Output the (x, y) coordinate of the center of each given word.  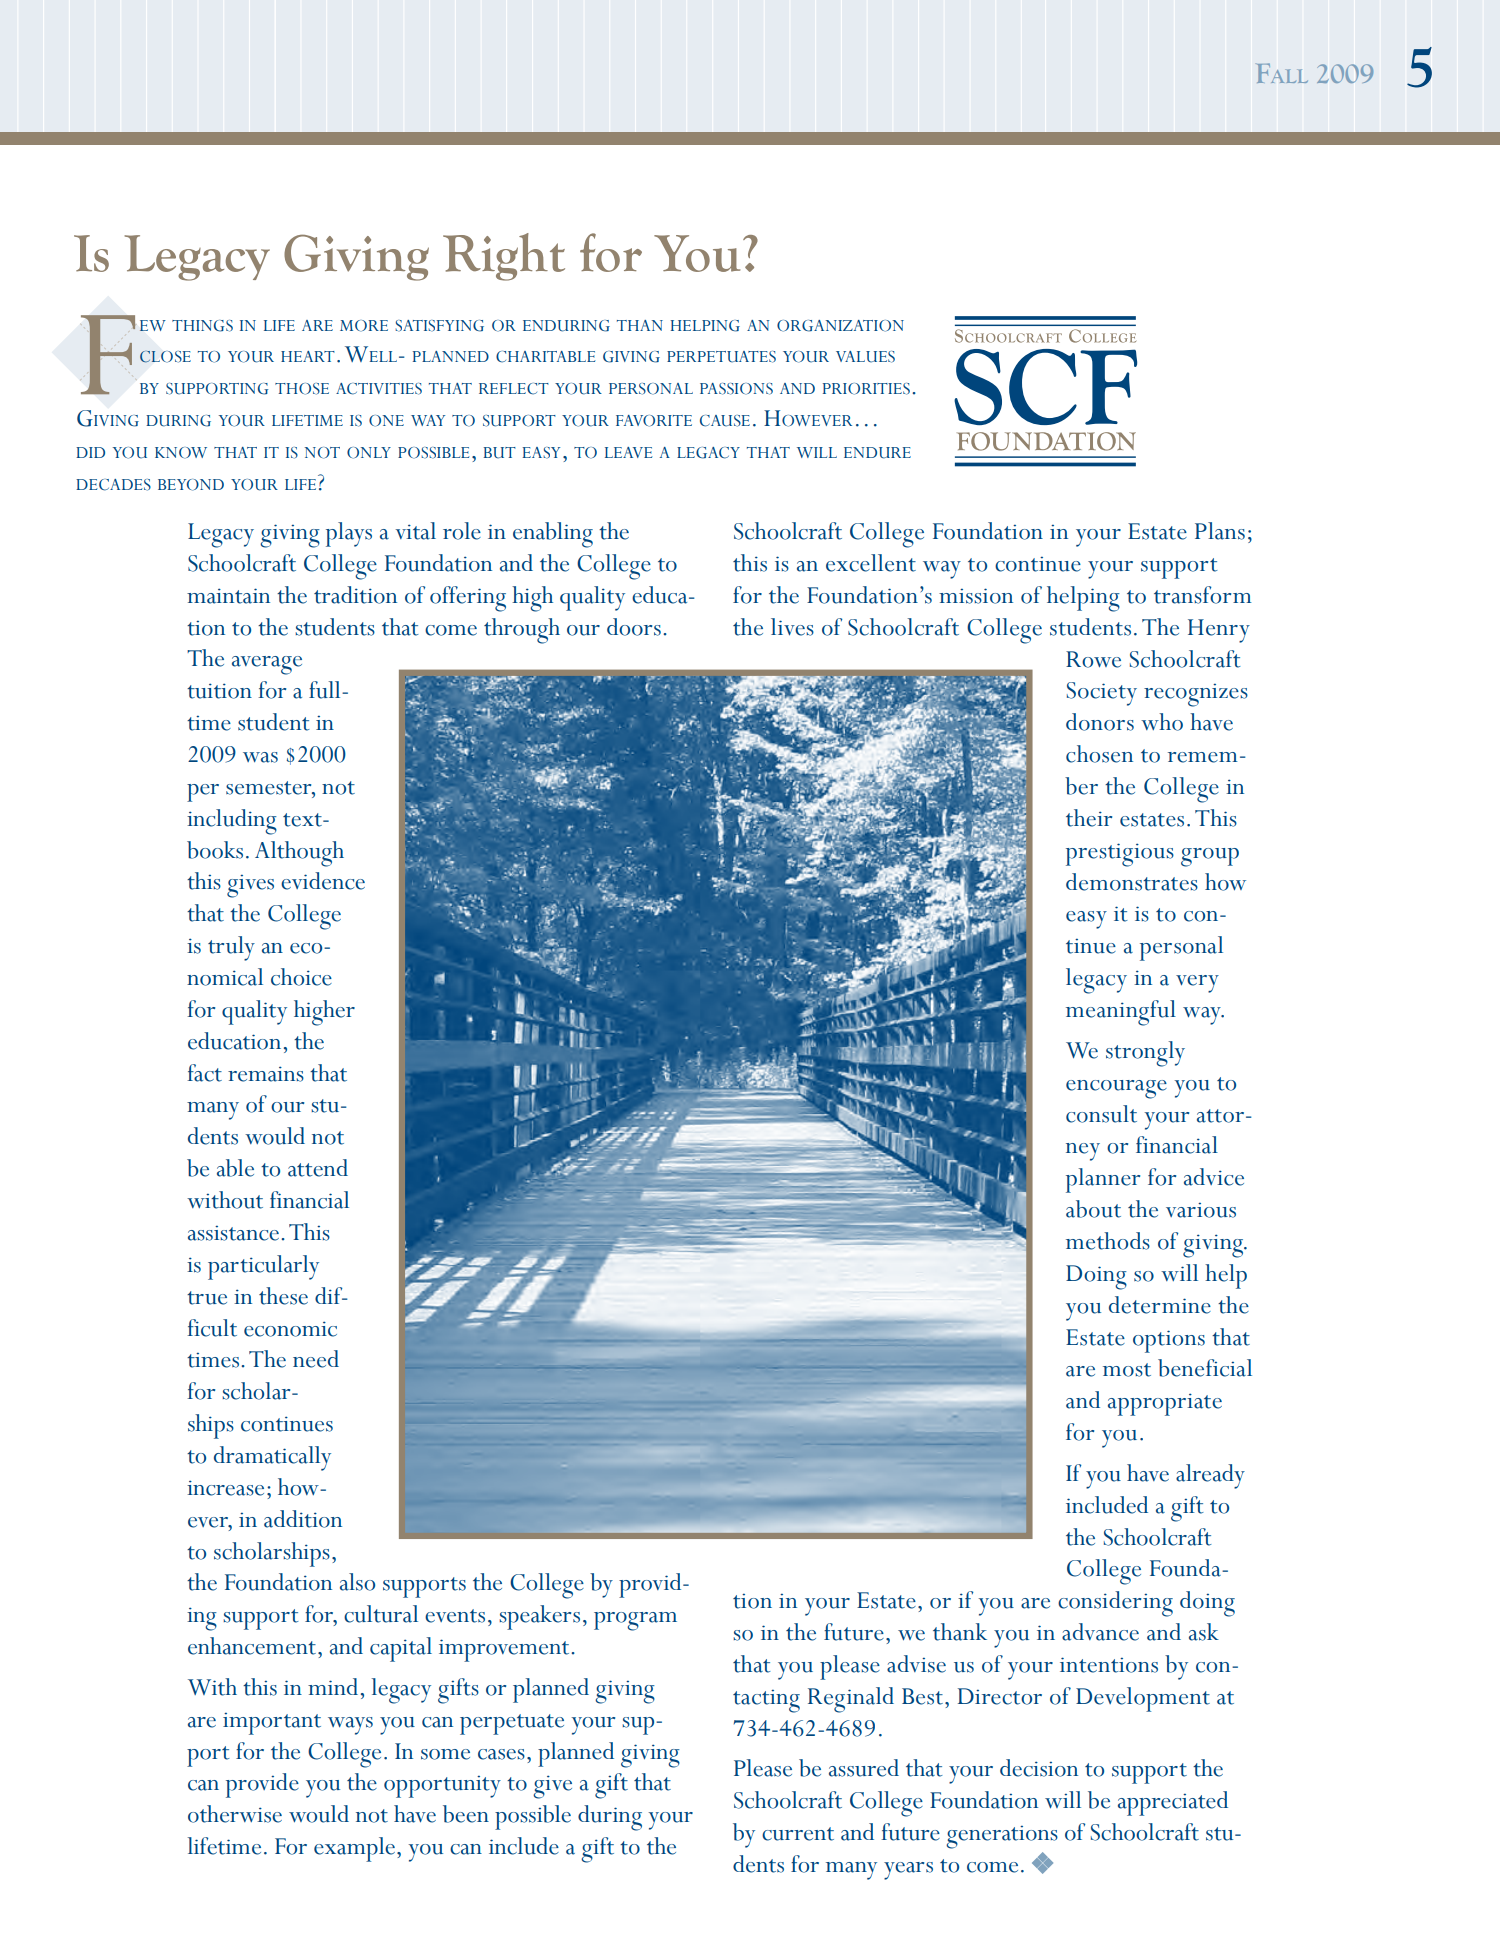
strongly (1145, 1054)
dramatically (272, 1458)
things (202, 326)
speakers (539, 1617)
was (260, 757)
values (865, 357)
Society (1102, 694)
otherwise (235, 1814)
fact (204, 1073)
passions (736, 389)
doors (634, 627)
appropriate (1165, 1404)
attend (318, 1168)
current (798, 1834)
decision (1039, 1768)
